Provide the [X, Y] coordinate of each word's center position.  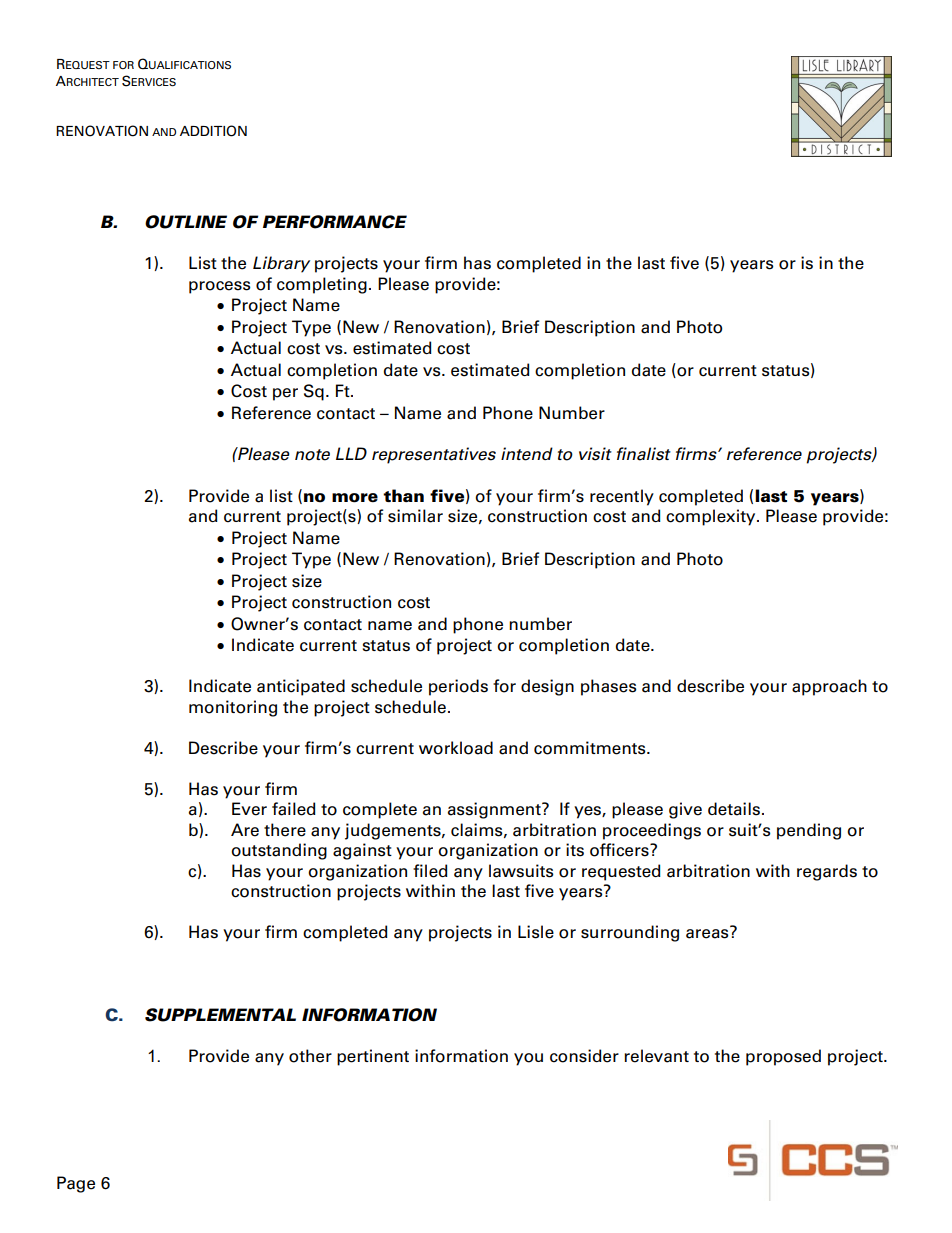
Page [76, 1184]
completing [322, 285]
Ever [249, 809]
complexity [712, 517]
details [734, 809]
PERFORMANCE [335, 222]
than [403, 495]
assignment [495, 810]
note [312, 455]
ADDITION [213, 131]
